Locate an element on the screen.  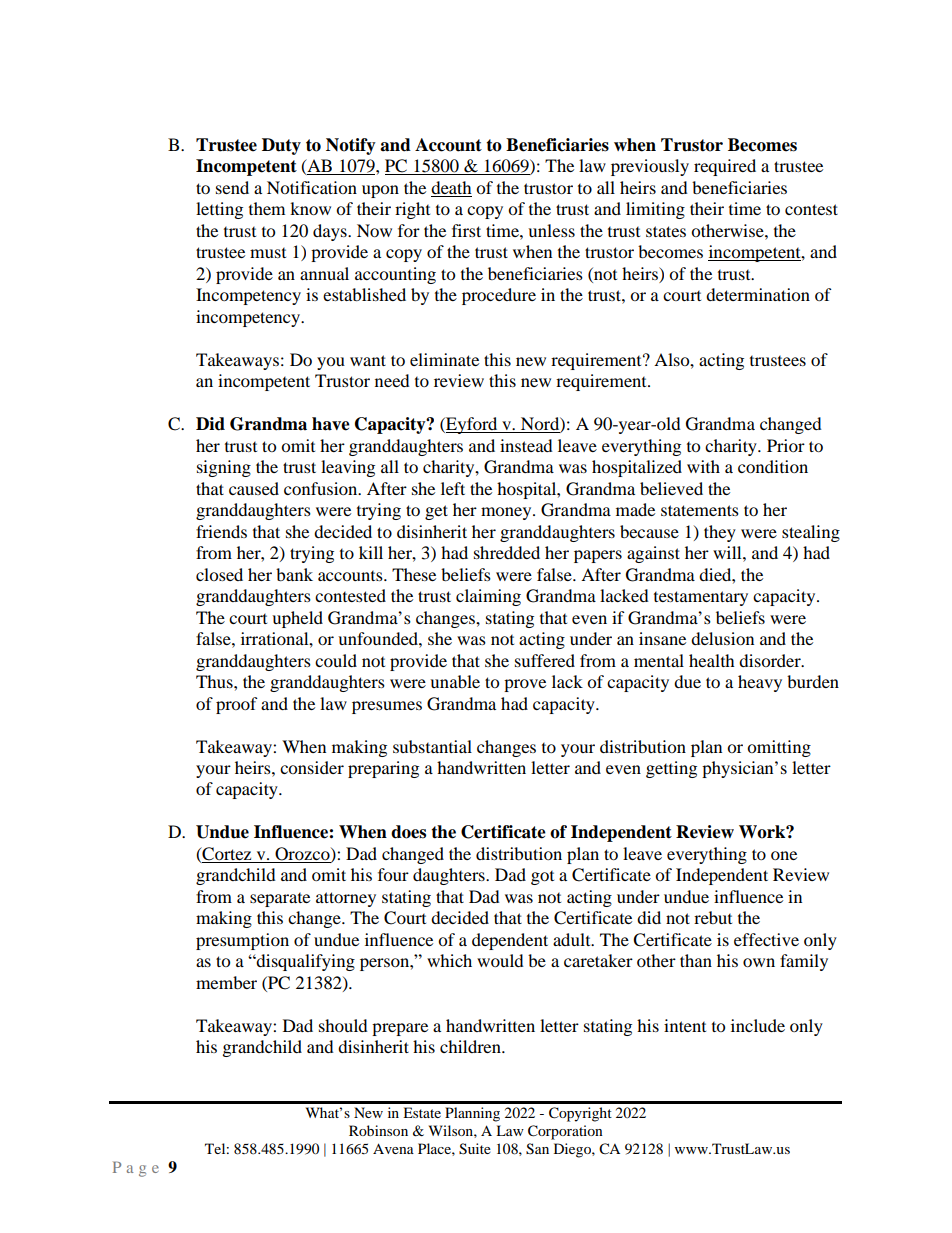
Page is located at coordinates (136, 1169).
